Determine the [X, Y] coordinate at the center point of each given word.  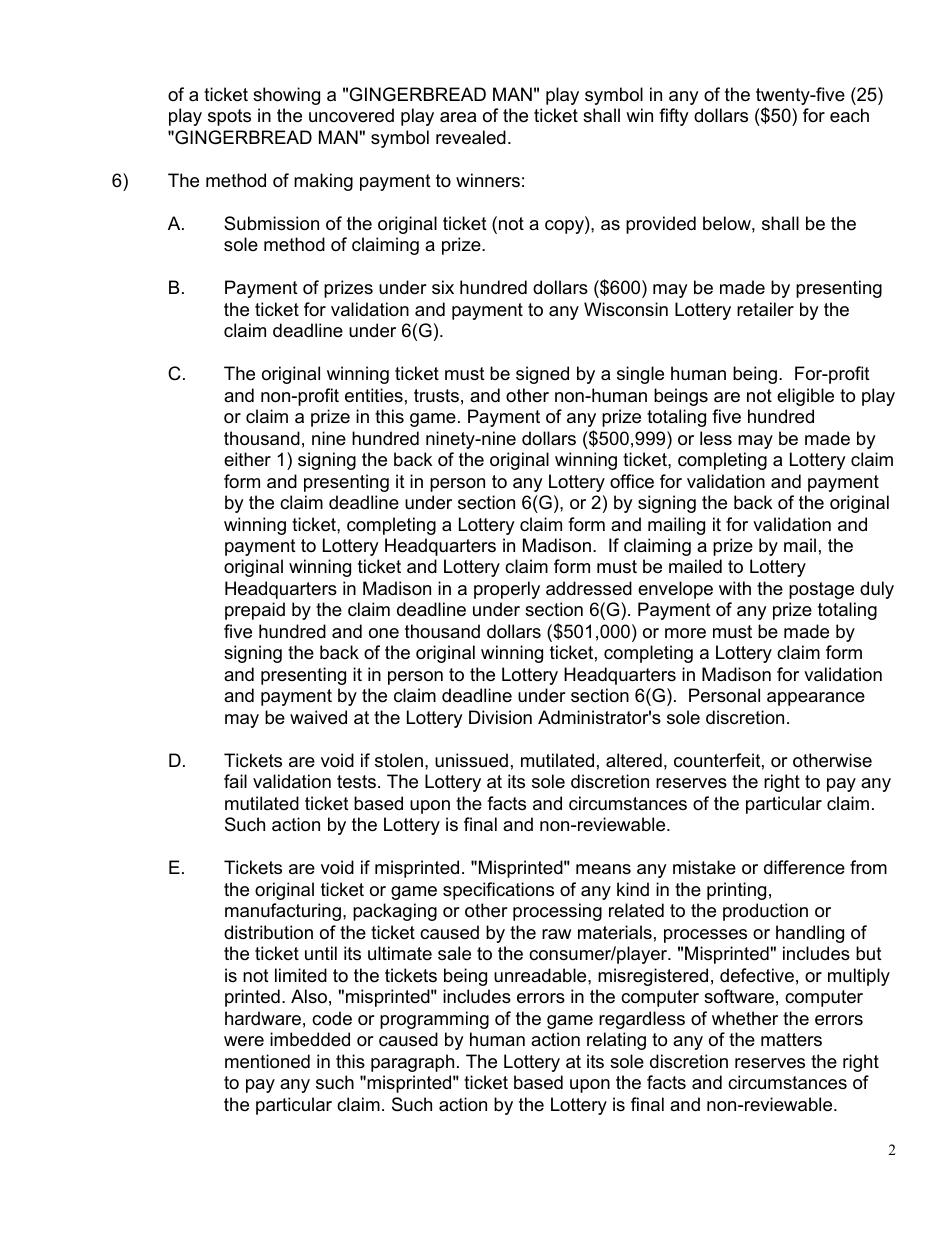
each [849, 115]
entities [374, 395]
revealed [471, 137]
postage [821, 590]
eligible [805, 397]
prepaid [255, 611]
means [603, 869]
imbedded [310, 1039]
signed [542, 375]
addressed [589, 588]
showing [286, 96]
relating [616, 1041]
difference [804, 867]
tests [356, 782]
